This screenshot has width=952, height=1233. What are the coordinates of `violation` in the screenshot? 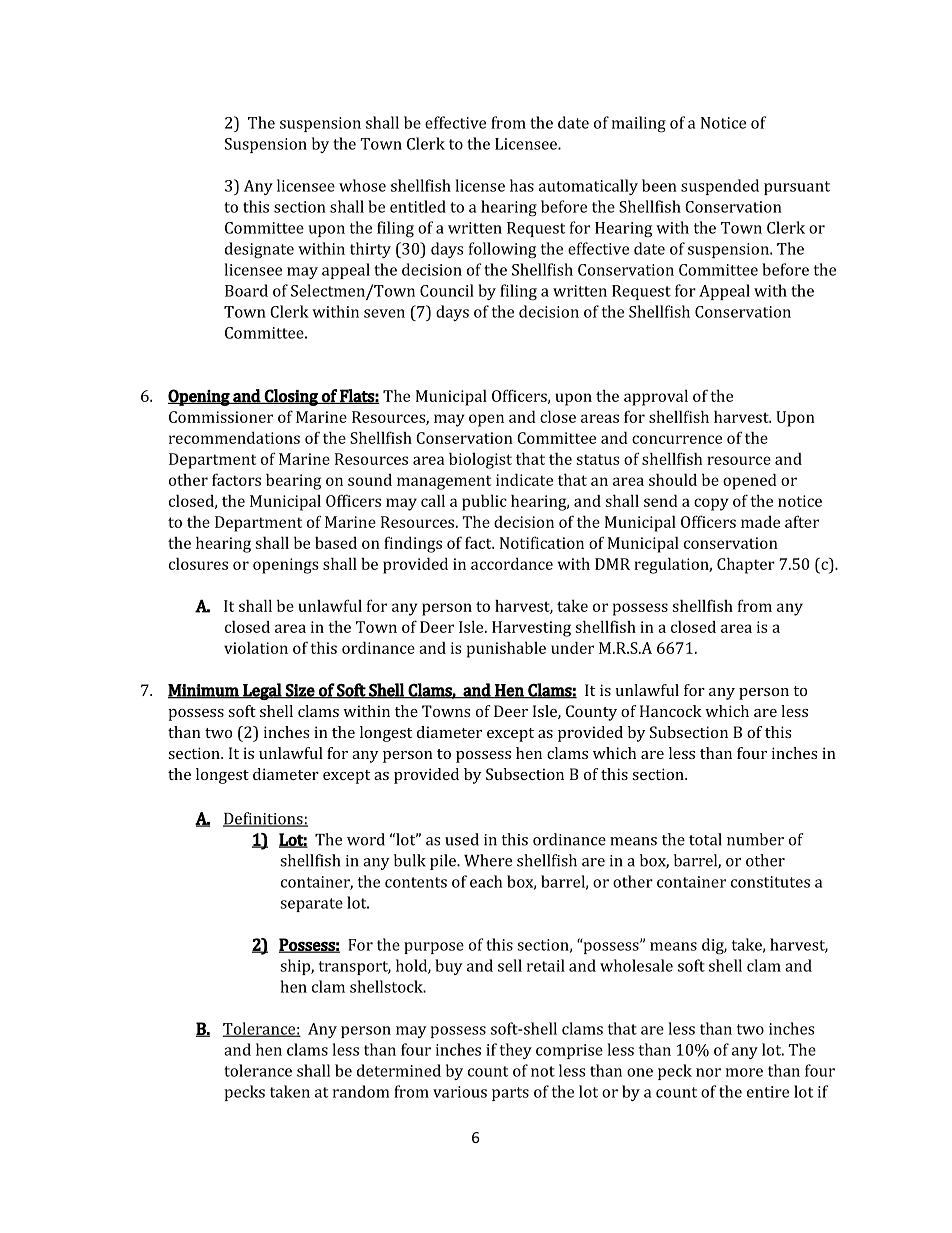 It's located at (256, 647).
